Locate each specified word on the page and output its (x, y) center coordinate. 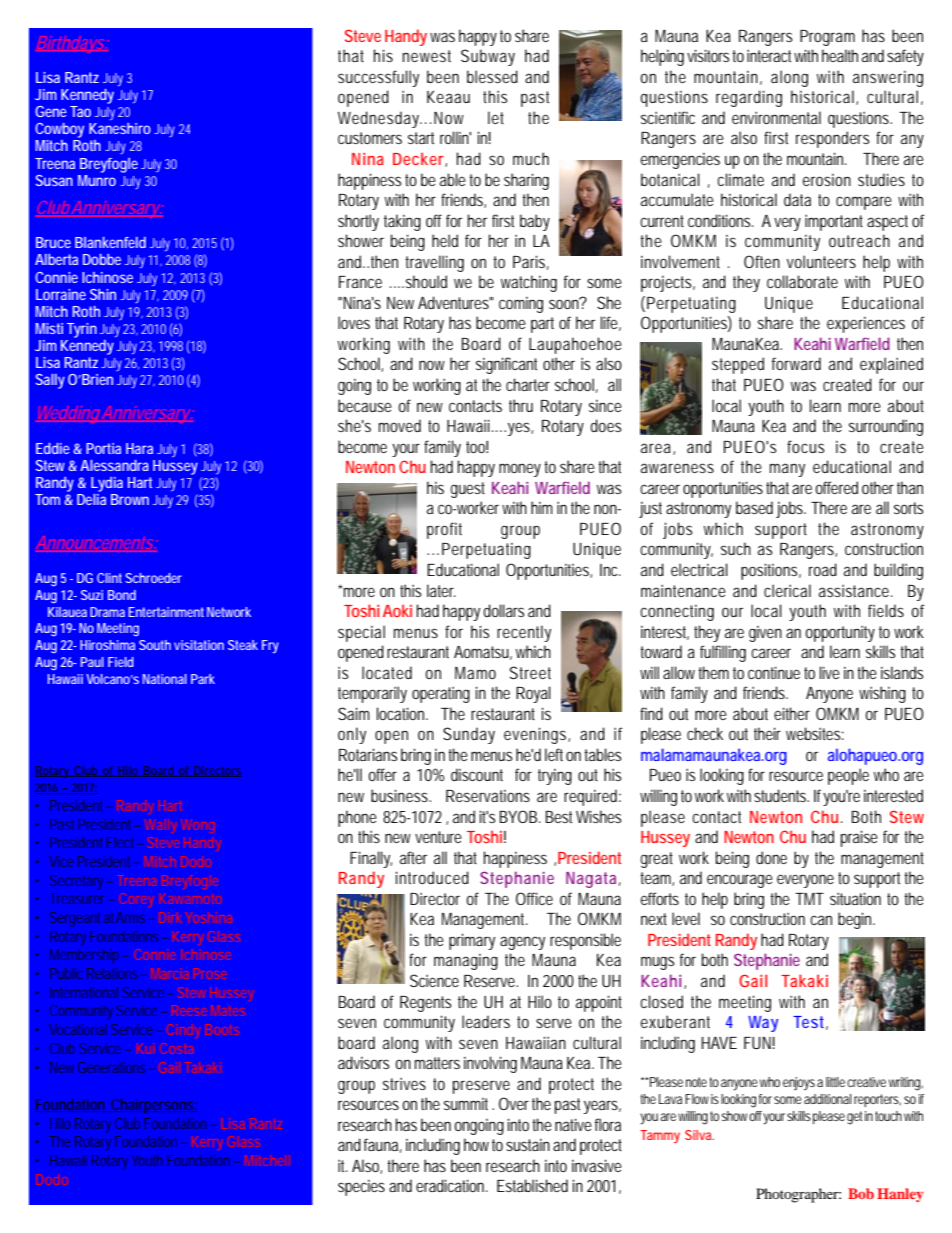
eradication (452, 1185)
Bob (861, 1193)
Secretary (79, 882)
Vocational (78, 1029)
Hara (139, 448)
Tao (80, 111)
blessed (492, 76)
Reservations (488, 796)
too (477, 447)
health (840, 55)
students (781, 795)
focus (805, 446)
